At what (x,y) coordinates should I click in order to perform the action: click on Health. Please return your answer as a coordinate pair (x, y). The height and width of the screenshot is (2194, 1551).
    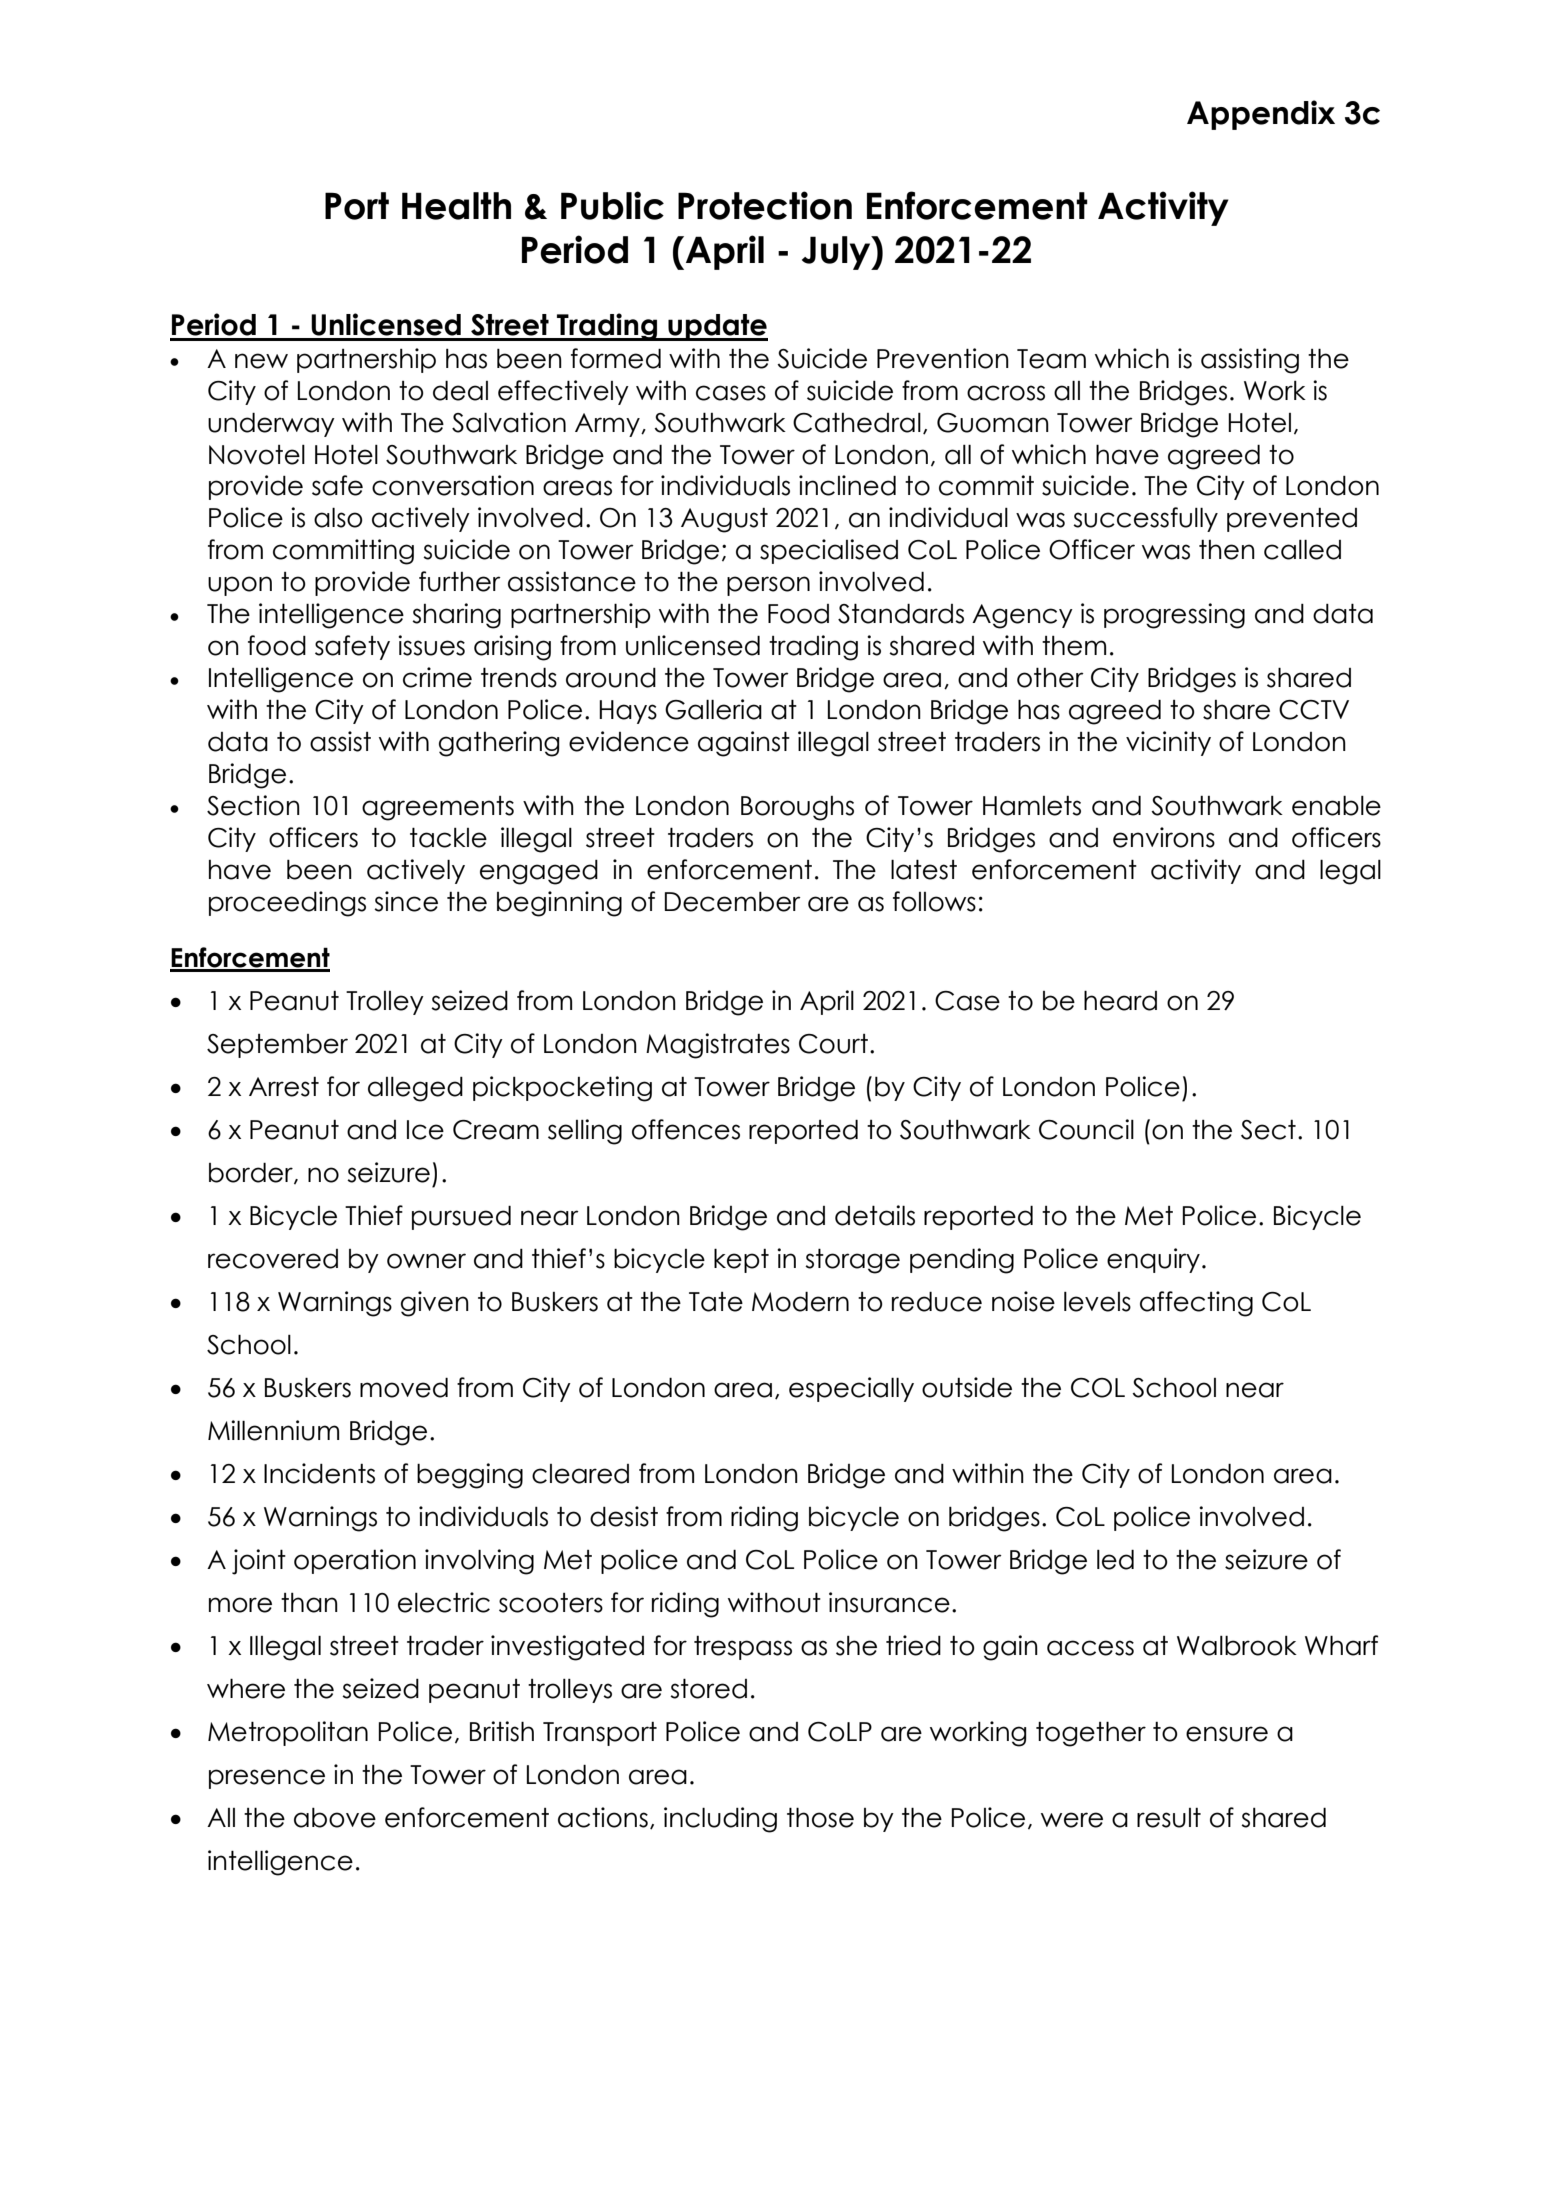
    Looking at the image, I should click on (456, 206).
